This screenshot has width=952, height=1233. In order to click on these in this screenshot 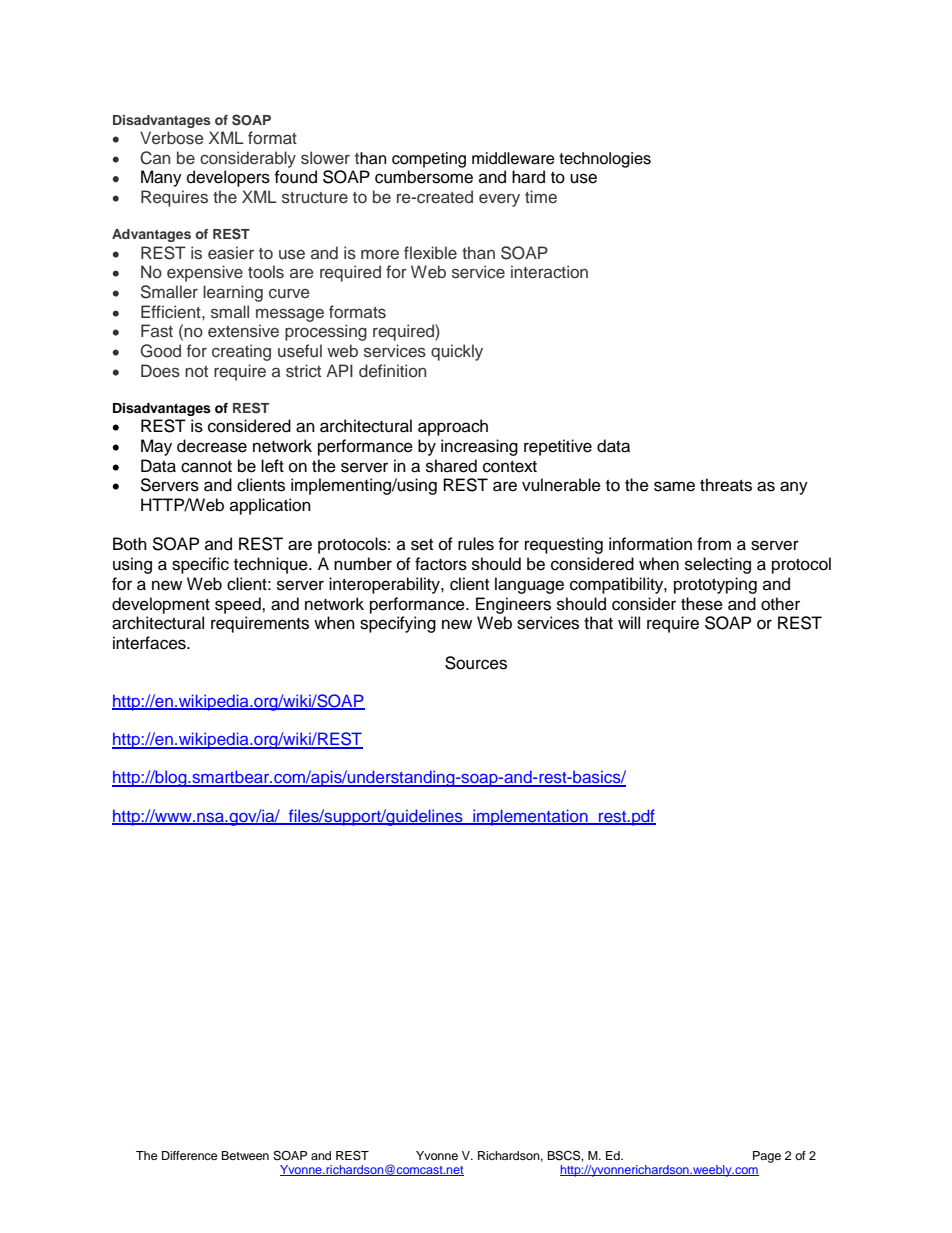, I will do `click(702, 604)`.
